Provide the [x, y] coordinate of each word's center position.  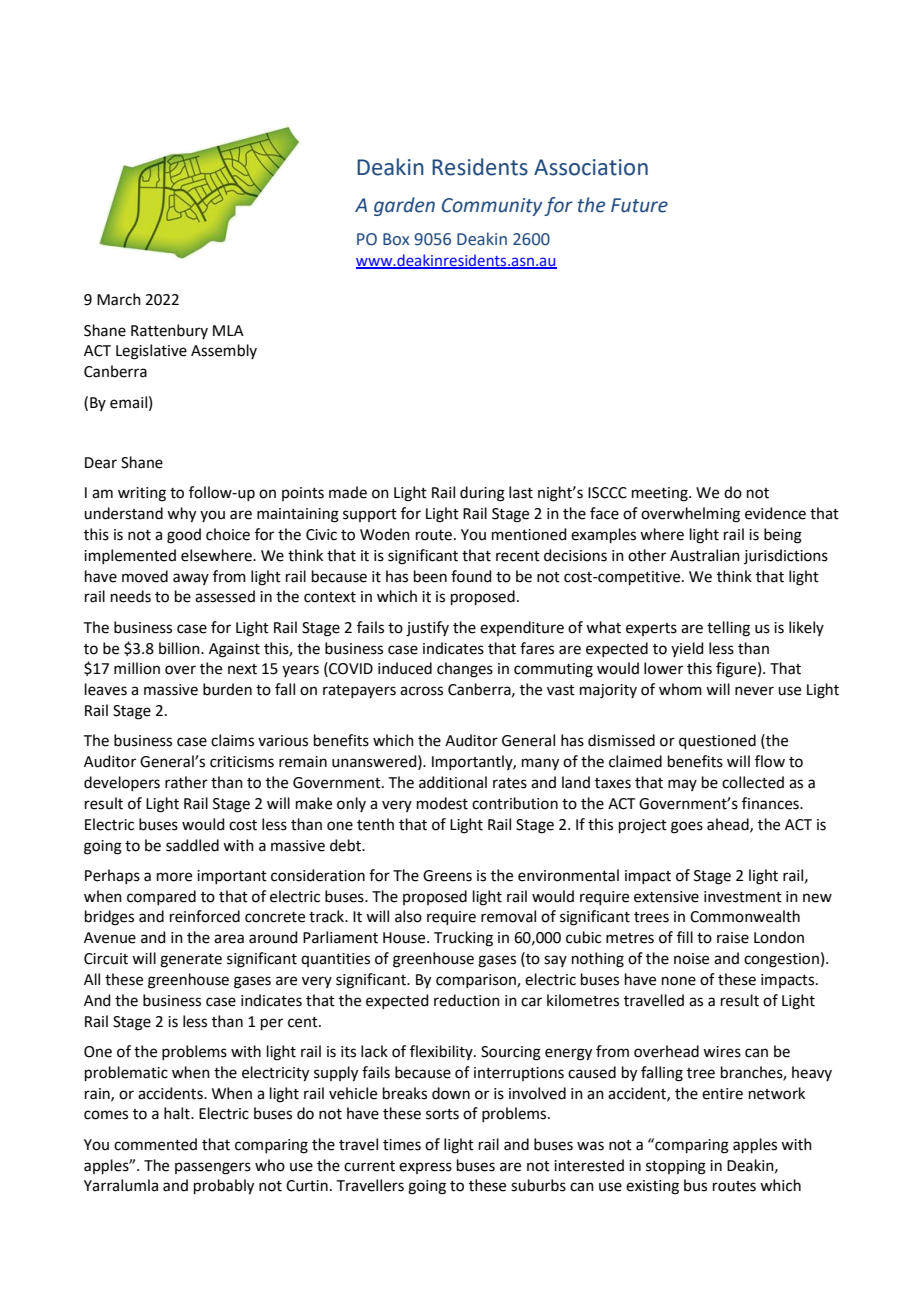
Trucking [463, 939]
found [471, 576]
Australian [705, 555]
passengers [213, 1168]
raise [733, 938]
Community [492, 207]
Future [639, 205]
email [128, 402]
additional [453, 782]
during [482, 494]
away [191, 579]
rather [186, 782]
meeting [661, 494]
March [119, 299]
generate [191, 961]
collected [753, 782]
